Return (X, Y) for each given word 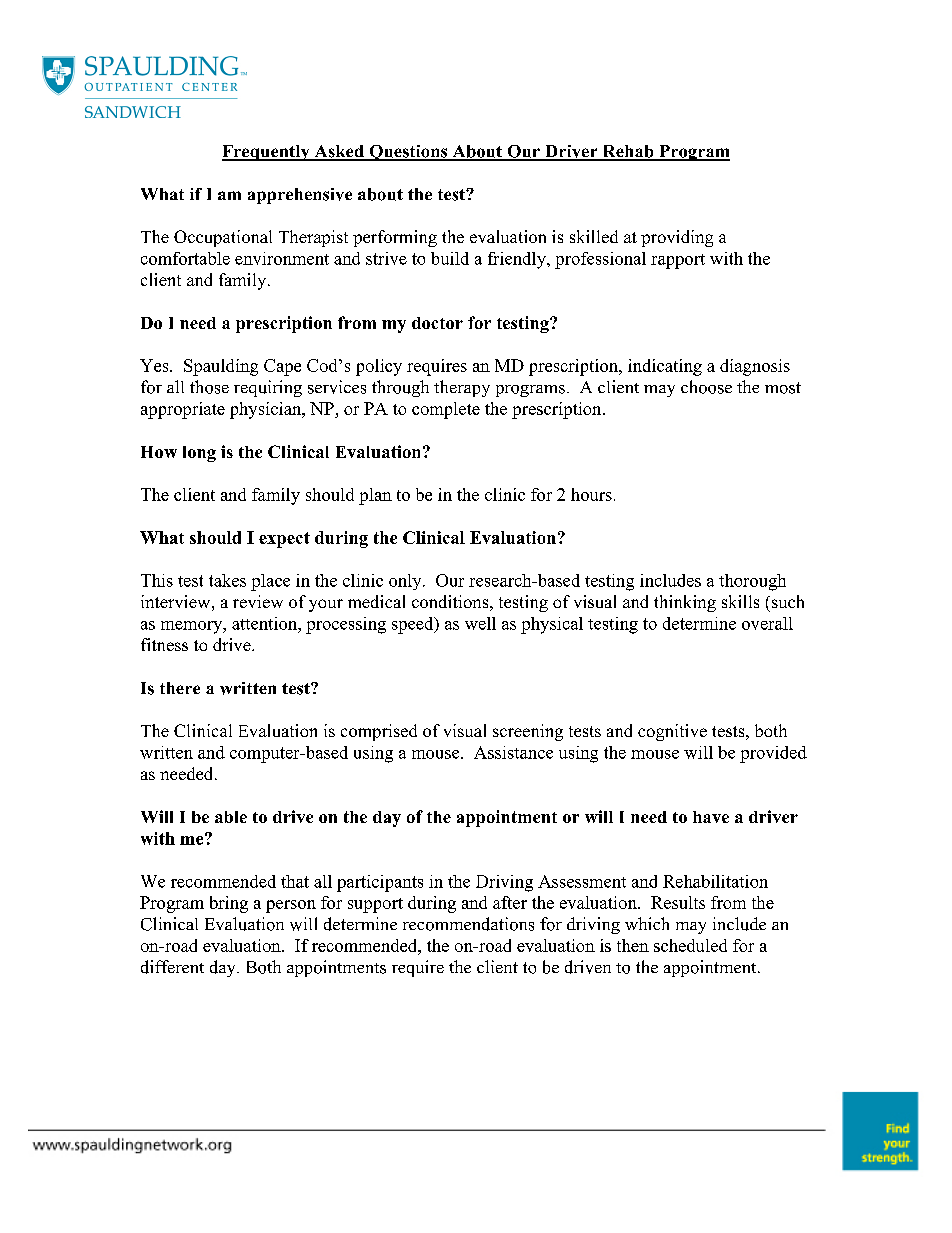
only (406, 582)
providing (677, 238)
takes (227, 580)
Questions (408, 153)
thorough (752, 582)
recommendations (468, 924)
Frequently (267, 153)
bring (229, 904)
